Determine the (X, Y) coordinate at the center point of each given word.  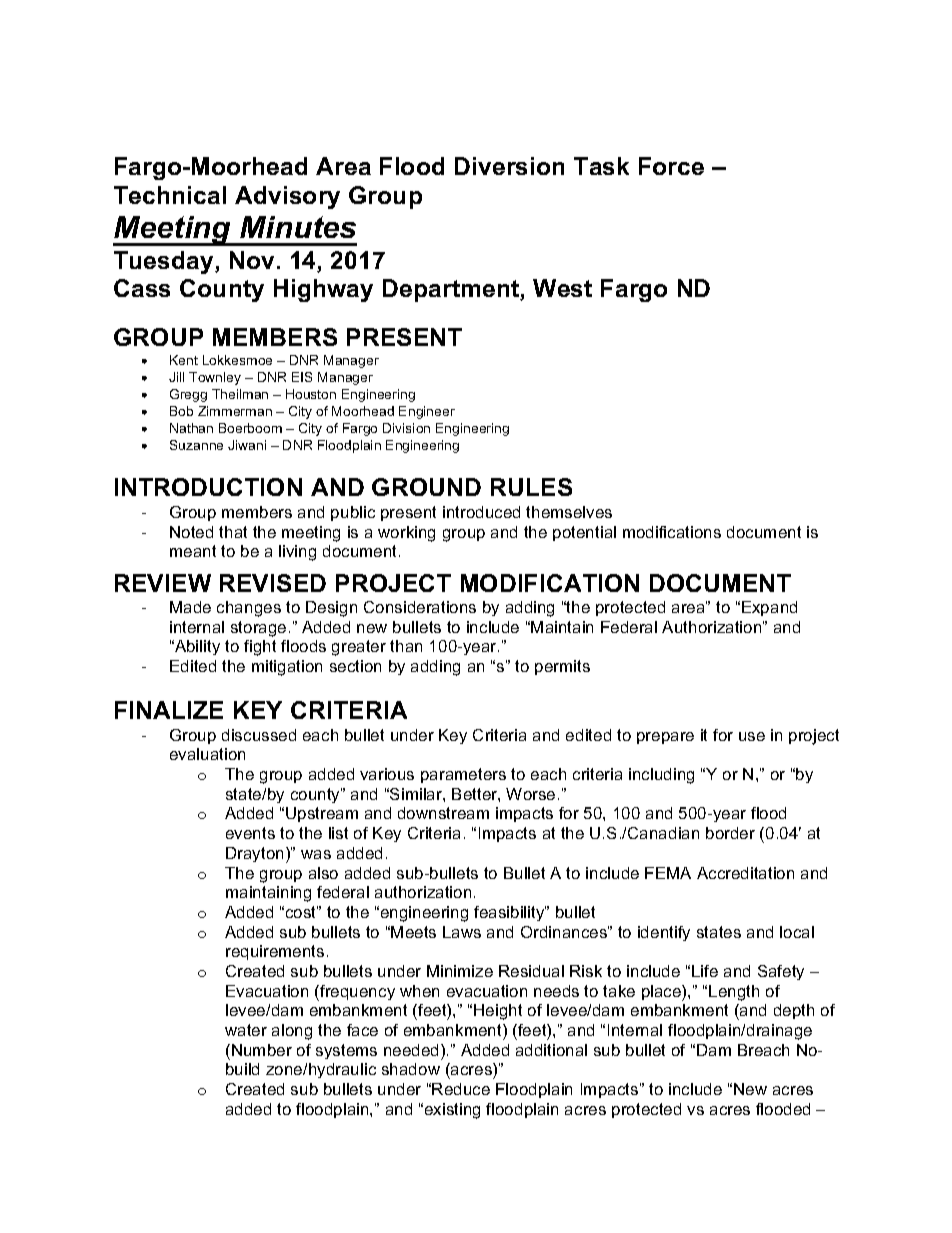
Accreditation (745, 873)
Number (262, 1050)
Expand (769, 608)
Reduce (461, 1089)
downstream (443, 813)
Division (406, 428)
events (250, 833)
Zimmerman (235, 411)
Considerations (420, 607)
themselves (569, 512)
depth (794, 1011)
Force (671, 166)
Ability (196, 647)
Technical (170, 195)
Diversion (509, 166)
